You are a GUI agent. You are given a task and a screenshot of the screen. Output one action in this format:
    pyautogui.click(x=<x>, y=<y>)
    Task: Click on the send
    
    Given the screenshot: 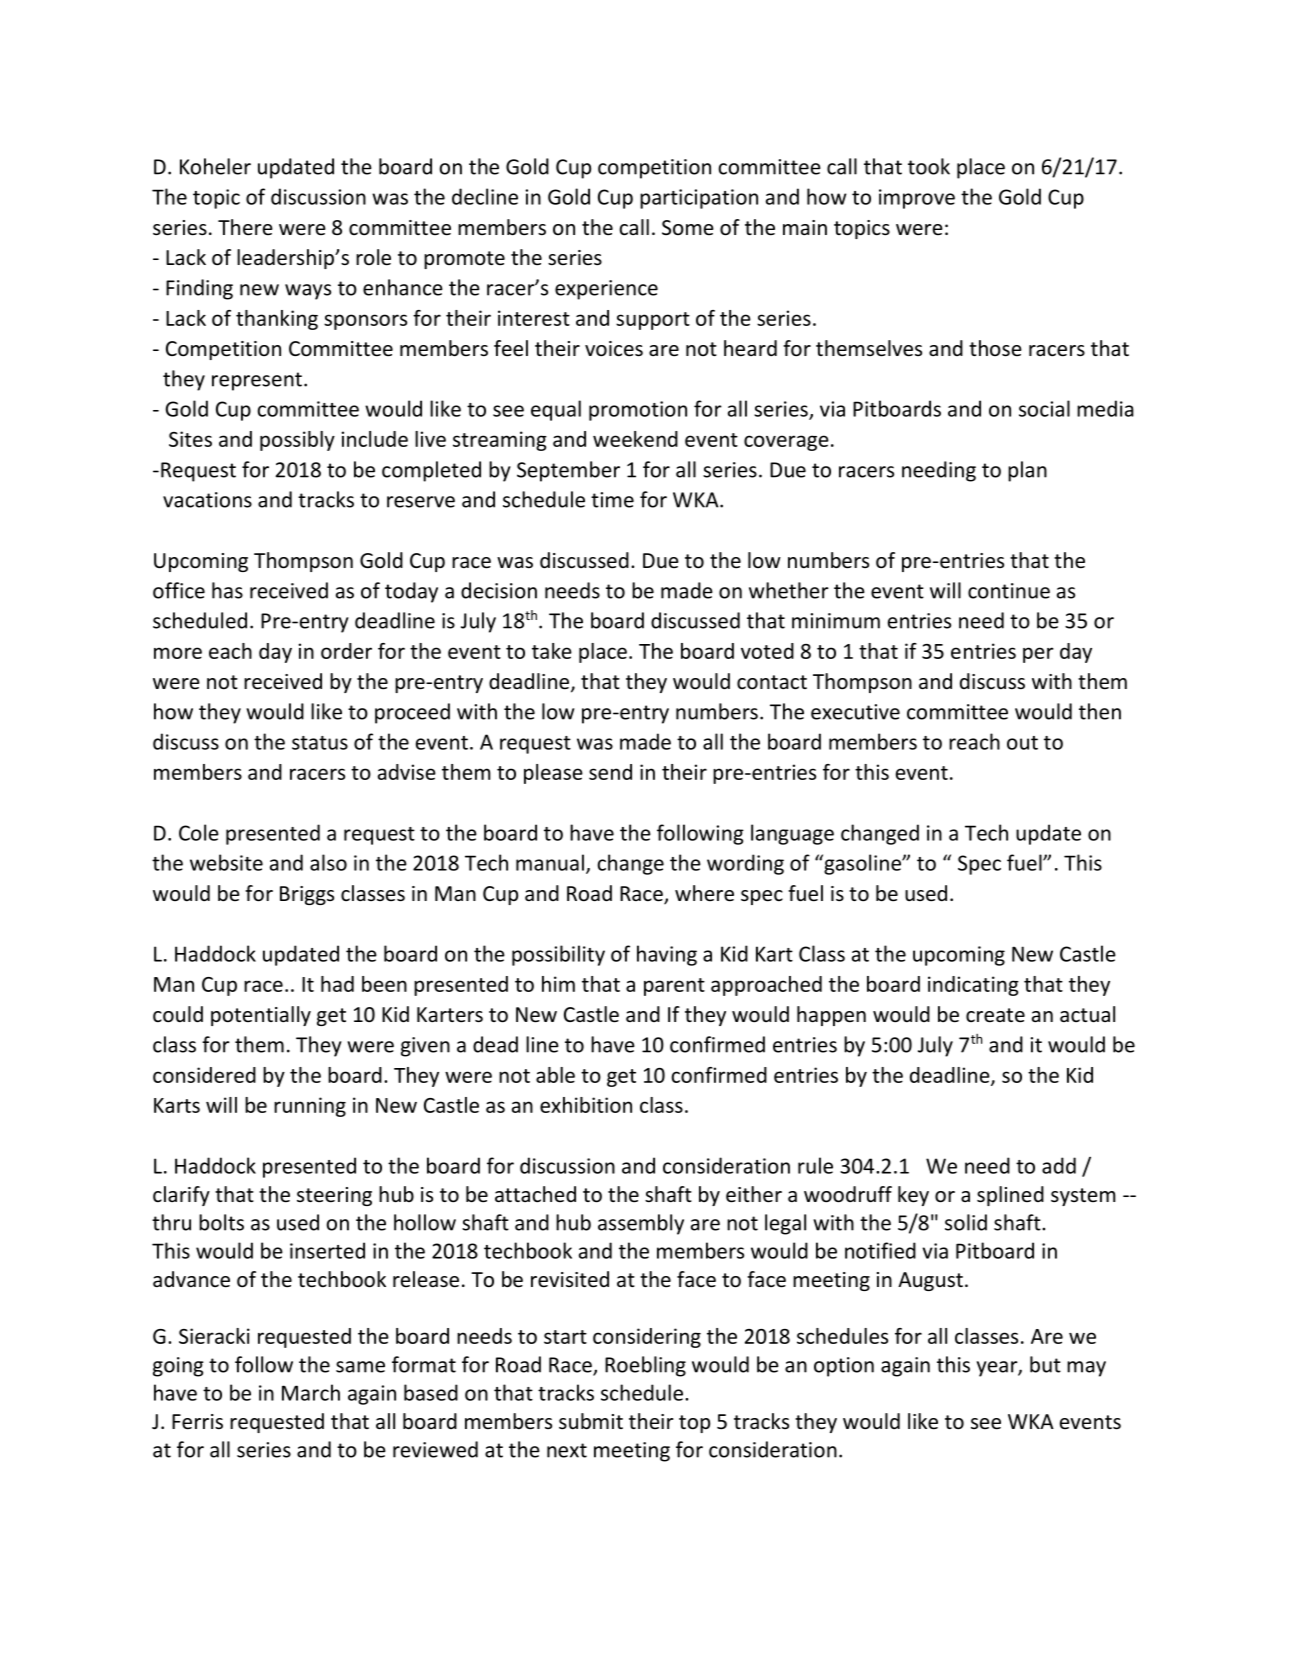 What is the action you would take?
    pyautogui.click(x=610, y=772)
